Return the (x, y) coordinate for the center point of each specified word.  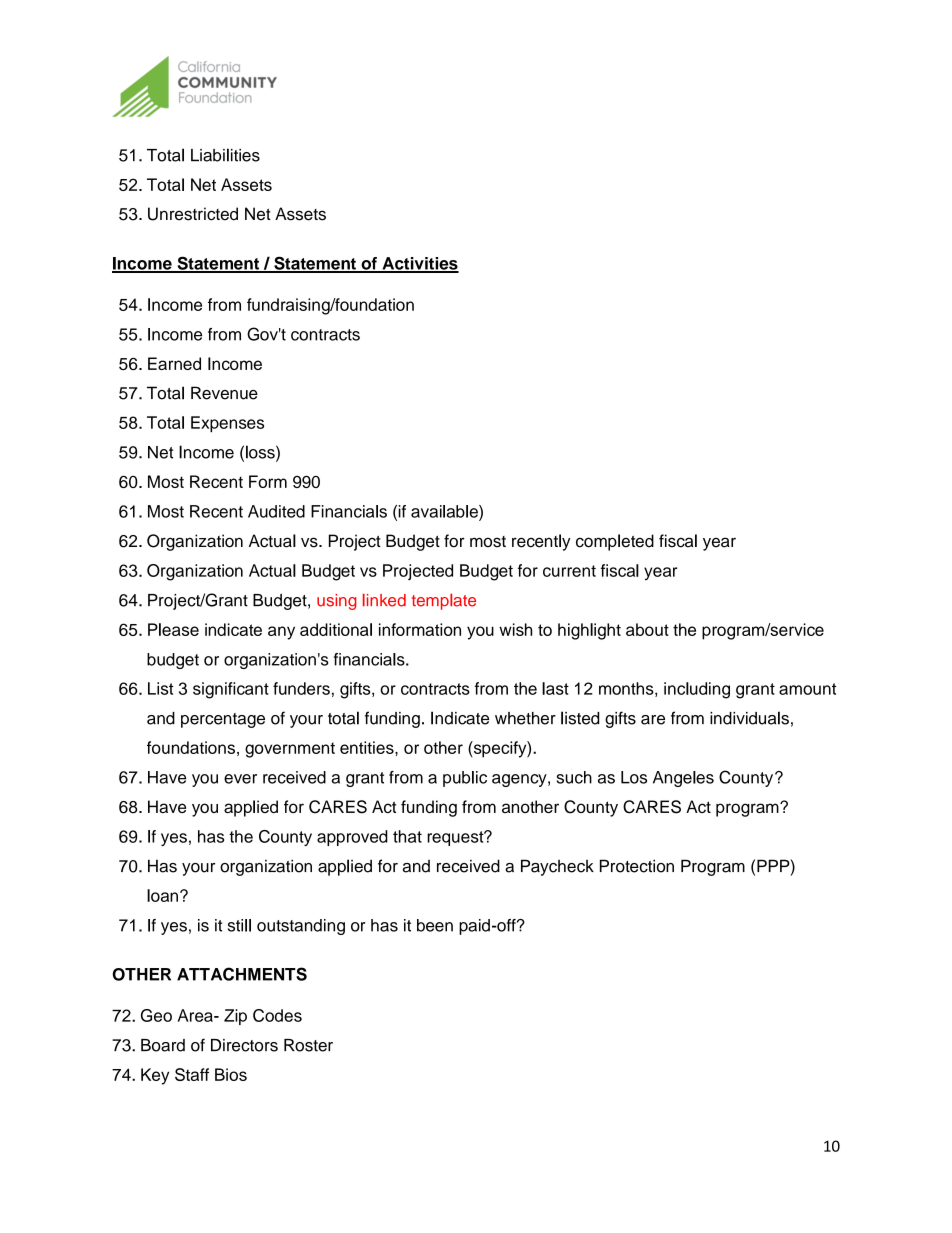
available (445, 512)
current (569, 571)
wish (515, 629)
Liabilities (225, 155)
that (407, 836)
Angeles (683, 779)
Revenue (224, 393)
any (281, 633)
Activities (419, 264)
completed (615, 542)
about (647, 629)
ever (240, 779)
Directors (244, 1045)
